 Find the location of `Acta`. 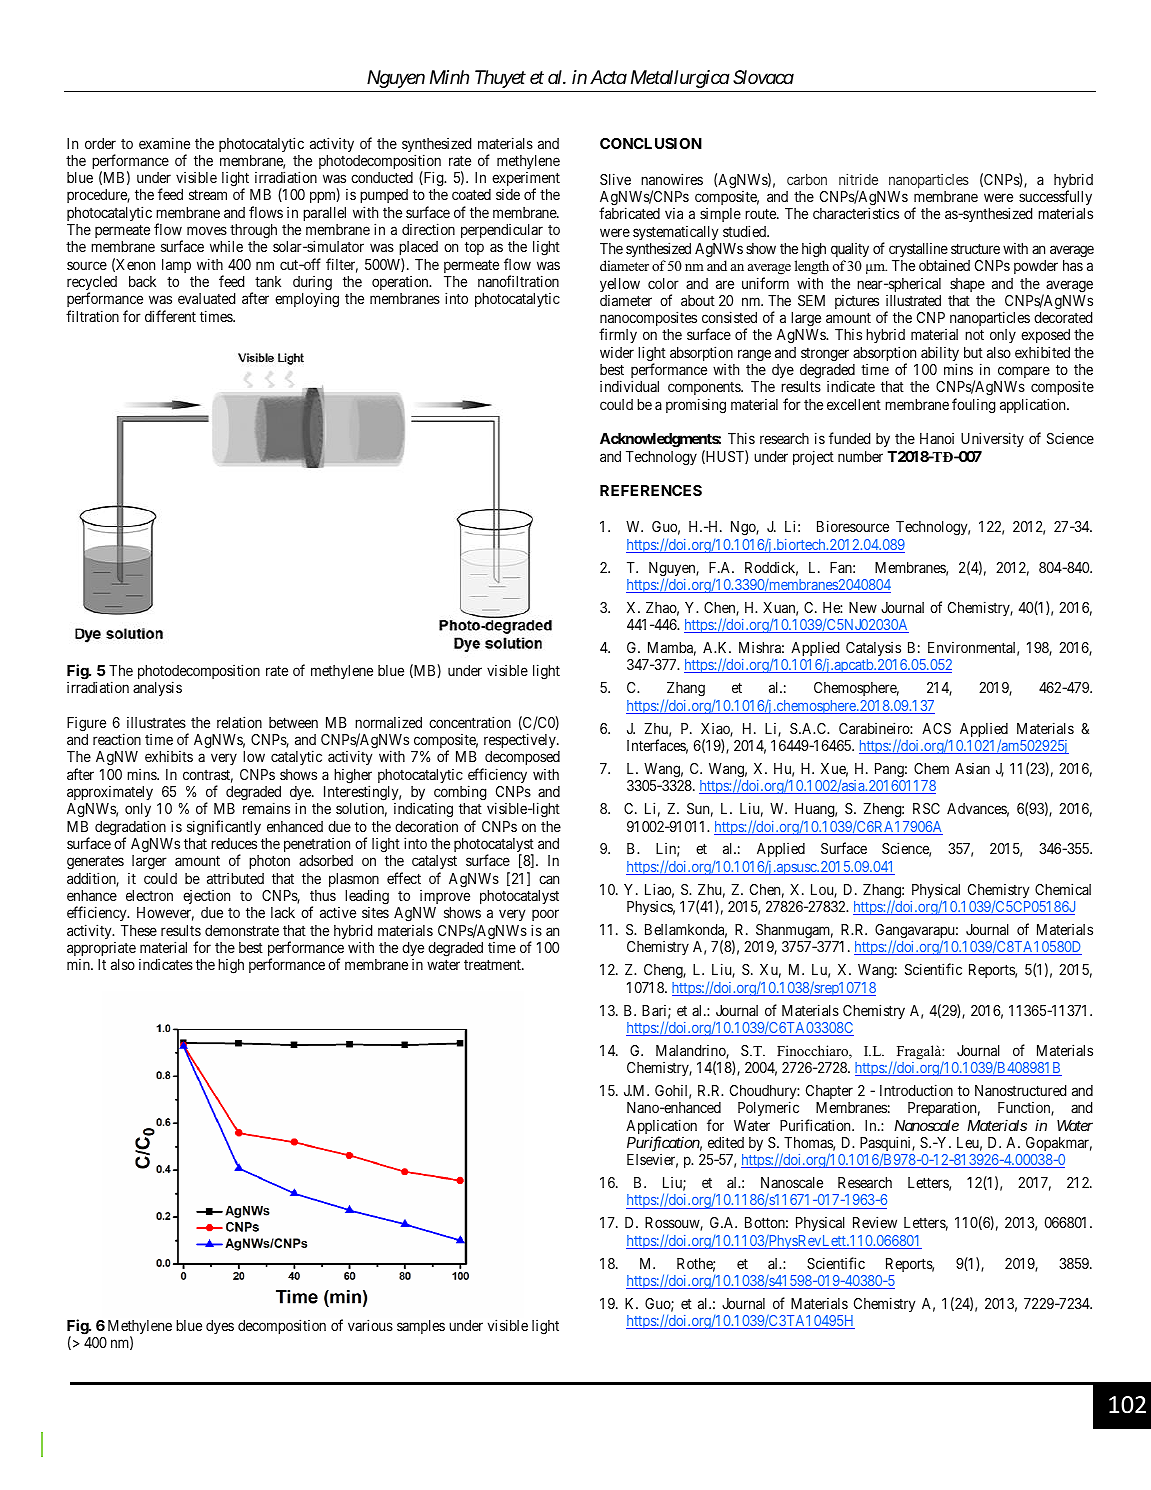

Acta is located at coordinates (608, 77).
